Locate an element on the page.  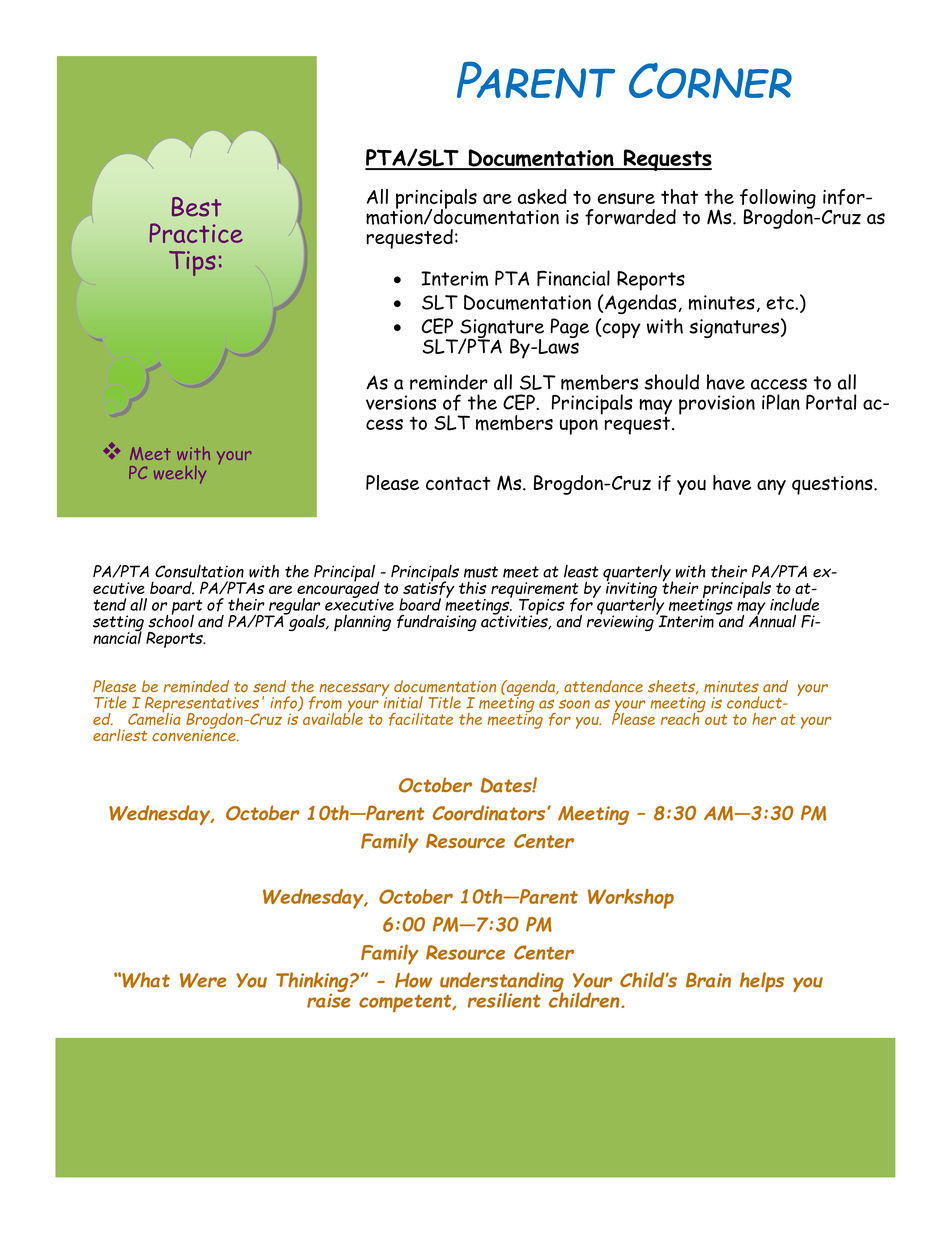
Corner is located at coordinates (710, 81).
